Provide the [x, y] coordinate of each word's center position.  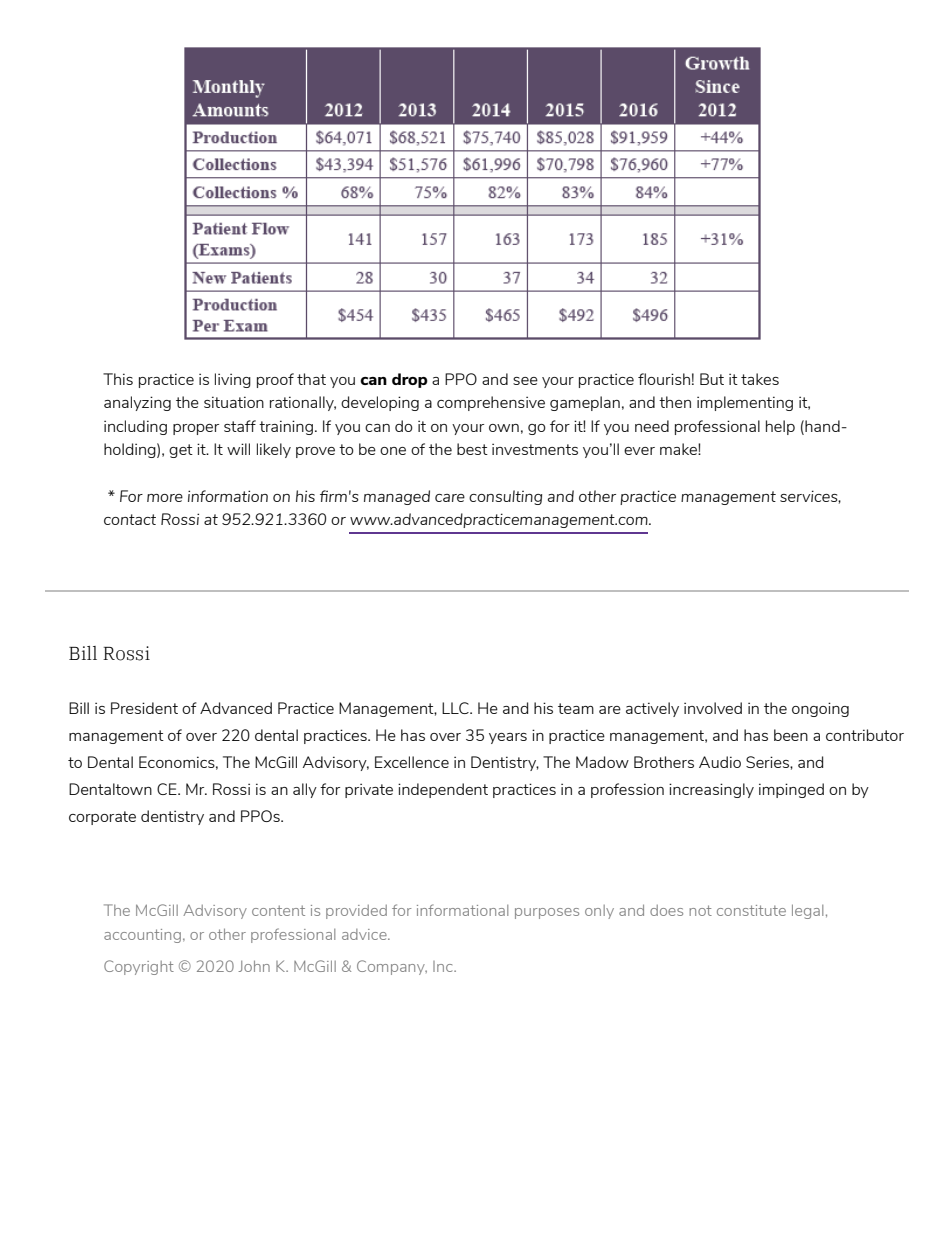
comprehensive [491, 403]
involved [713, 708]
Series [768, 762]
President [144, 708]
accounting [142, 936]
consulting [505, 497]
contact [130, 519]
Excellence [412, 762]
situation [234, 402]
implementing [745, 403]
